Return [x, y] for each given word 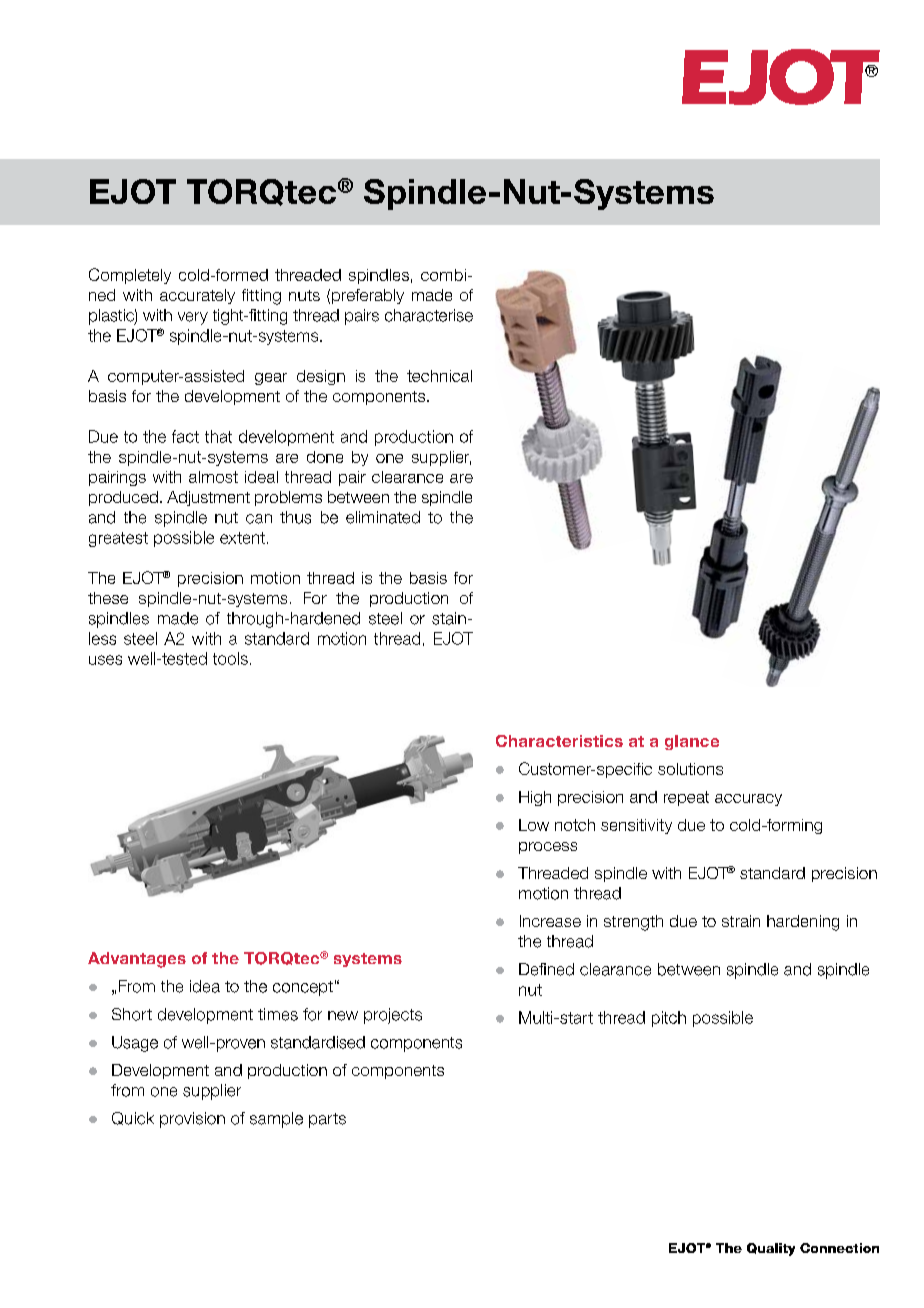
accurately [197, 296]
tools [230, 658]
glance [692, 742]
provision [192, 1120]
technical [439, 376]
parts [327, 1120]
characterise [429, 315]
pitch [669, 1019]
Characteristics [559, 741]
